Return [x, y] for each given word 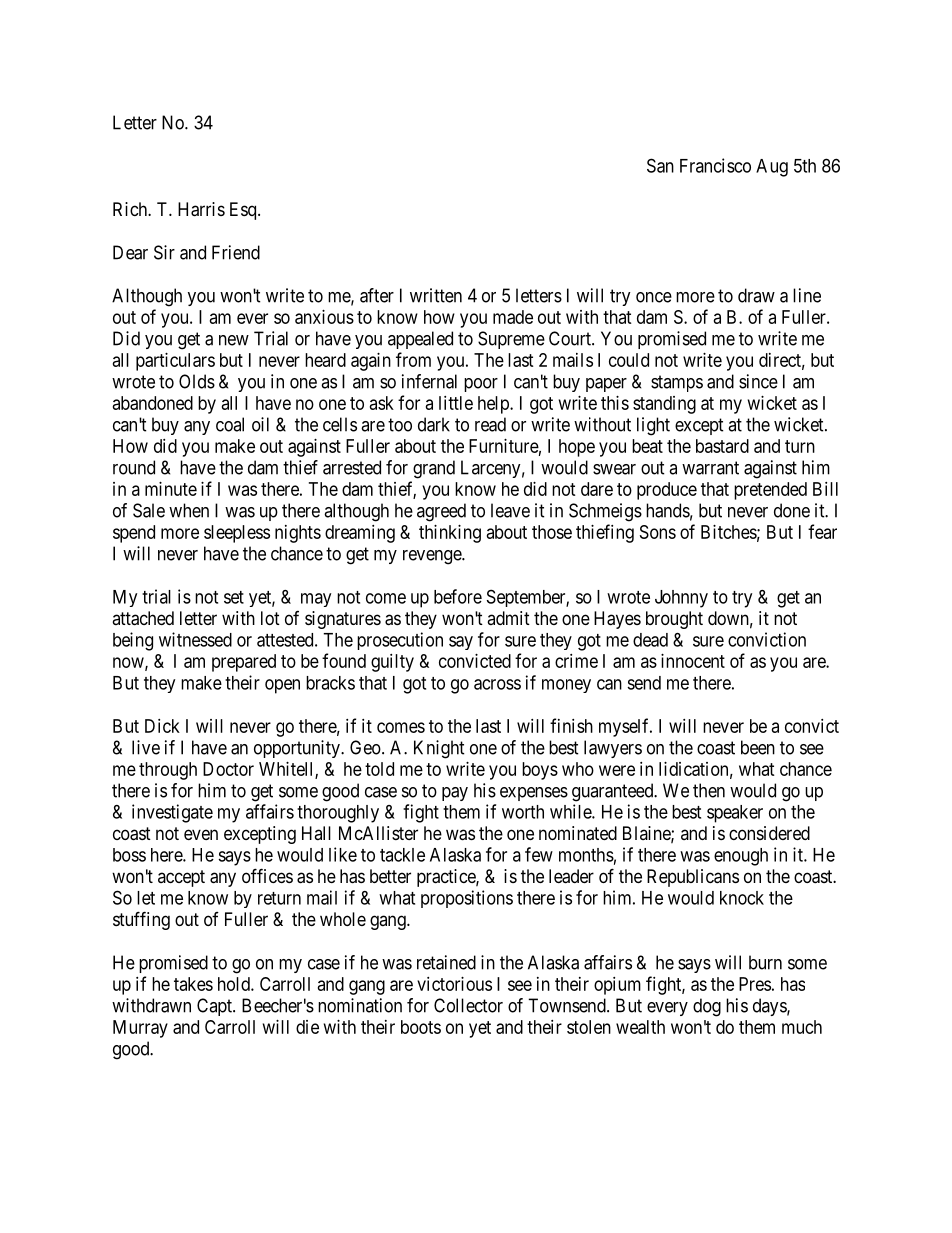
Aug [772, 168]
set [234, 597]
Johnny [681, 599]
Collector [468, 1005]
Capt [215, 1007]
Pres [755, 984]
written [436, 295]
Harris [201, 209]
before [458, 596]
